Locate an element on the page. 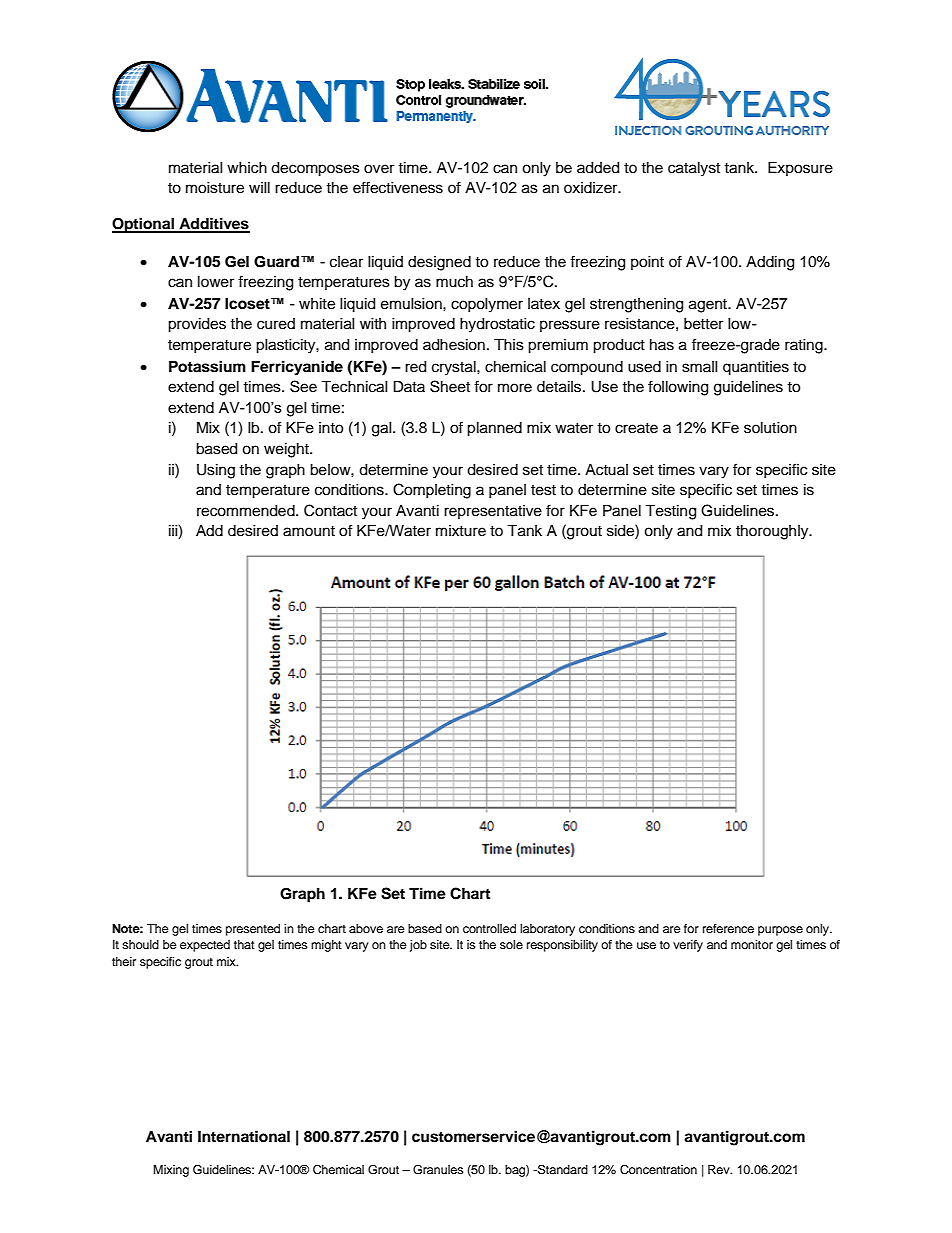 The image size is (952, 1233). thoroughly is located at coordinates (773, 532).
